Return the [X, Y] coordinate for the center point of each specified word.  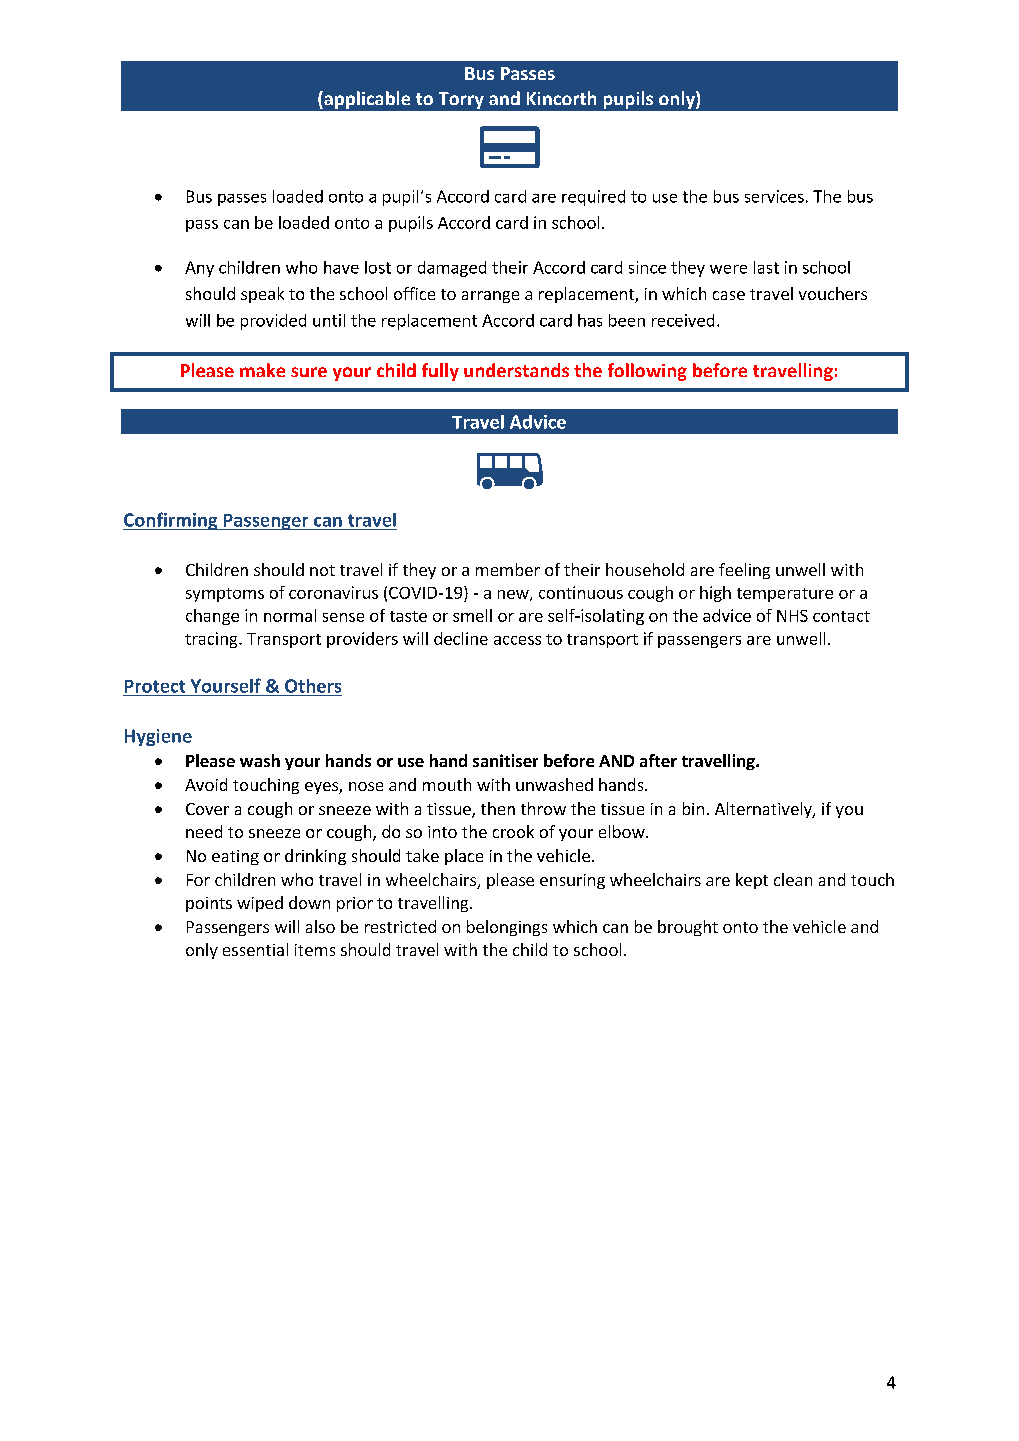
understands [516, 370]
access [517, 640]
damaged [452, 269]
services [774, 196]
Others [313, 686]
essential [255, 949]
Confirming [171, 521]
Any [199, 269]
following [647, 372]
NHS [792, 616]
